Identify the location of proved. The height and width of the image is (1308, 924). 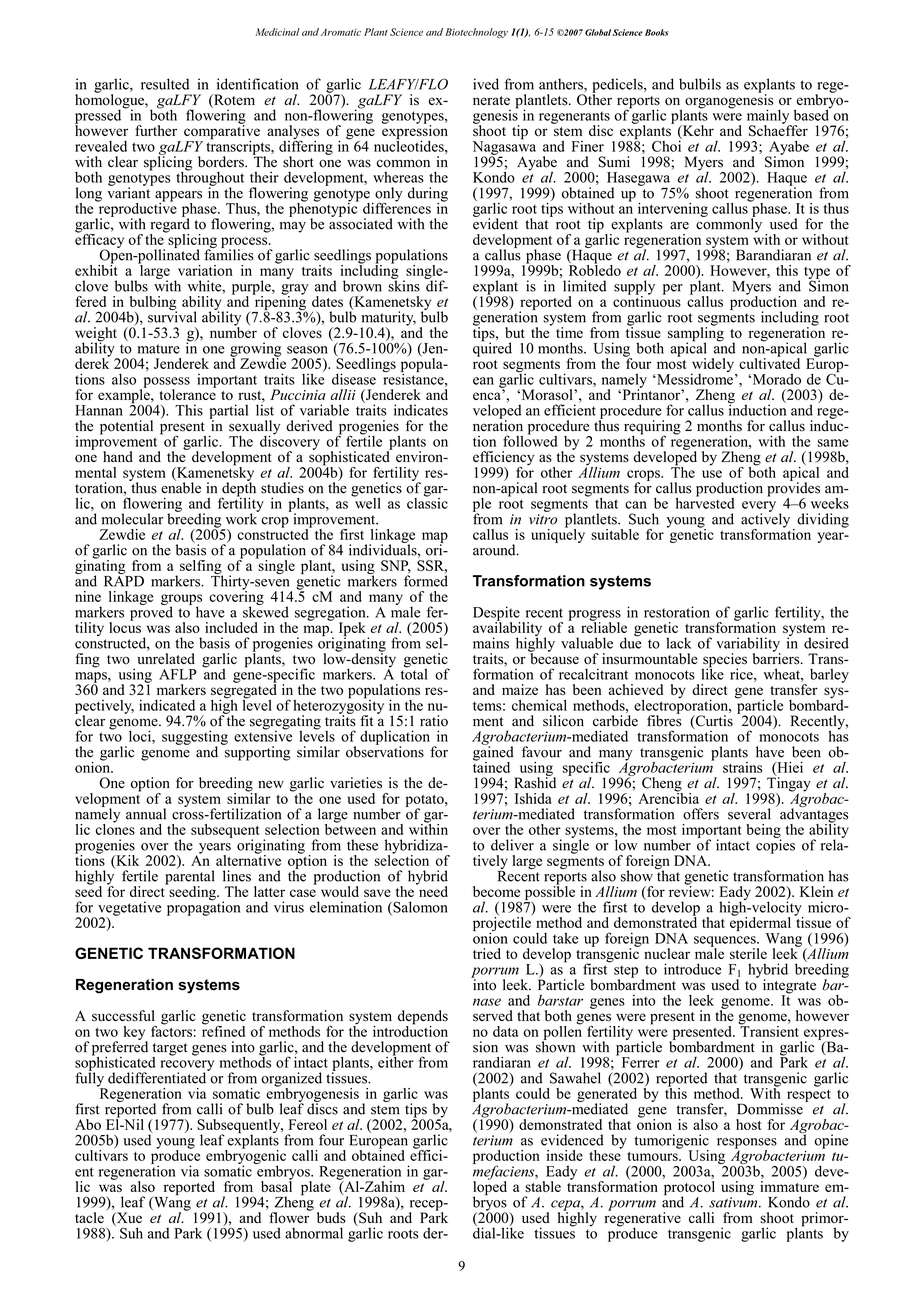
(151, 612).
